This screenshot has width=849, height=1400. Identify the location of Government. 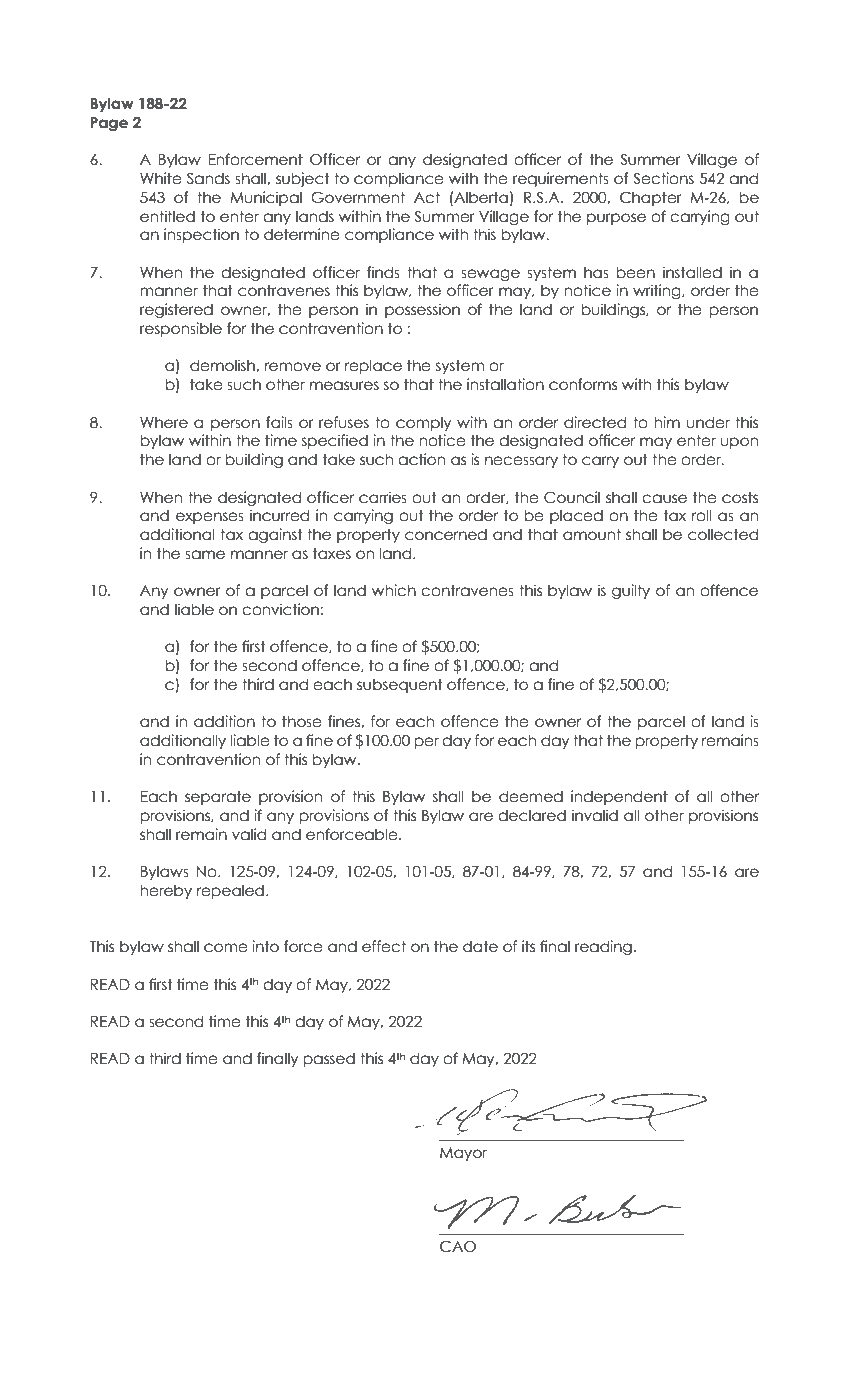
(358, 197).
